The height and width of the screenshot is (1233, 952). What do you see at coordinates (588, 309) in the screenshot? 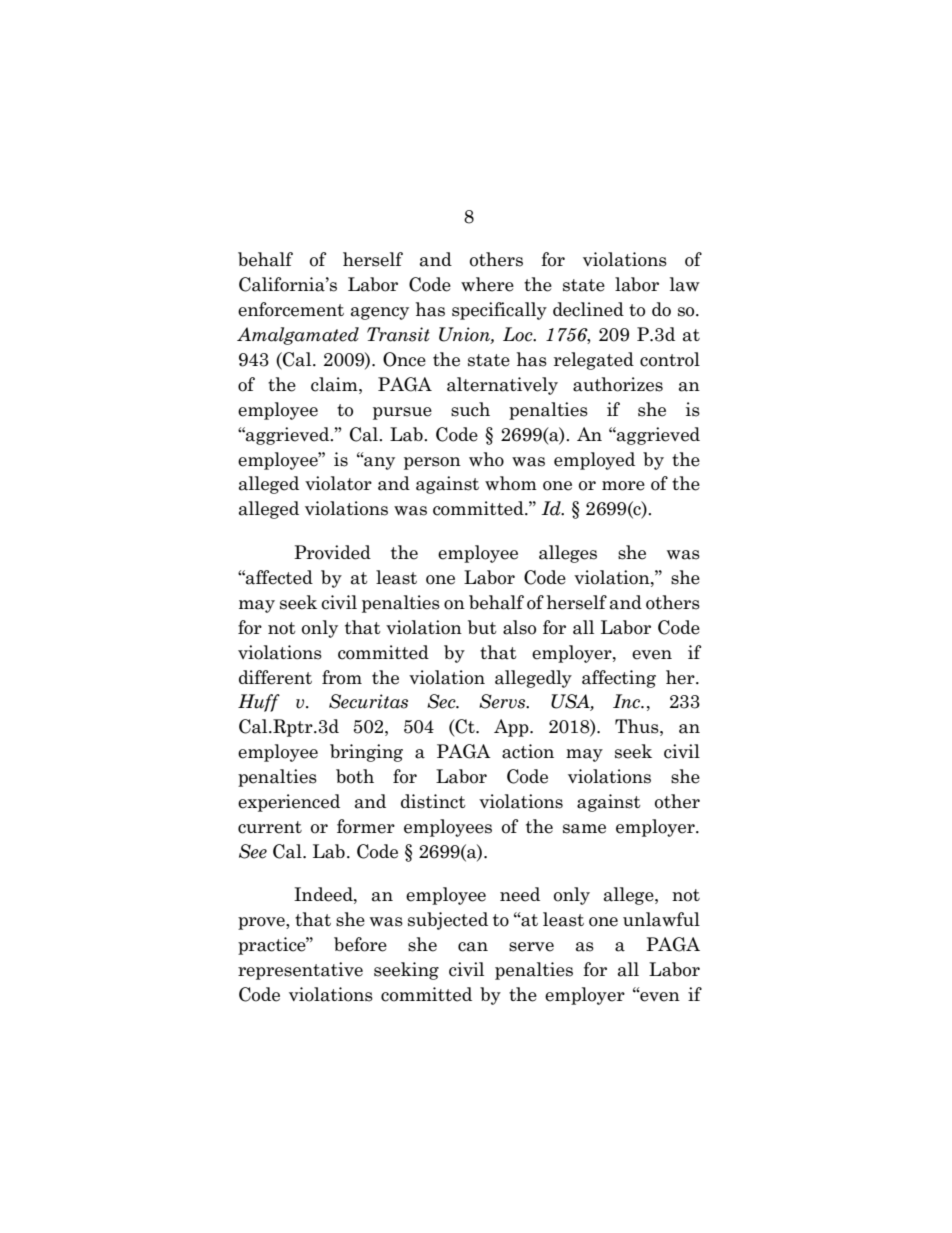
I see `declined` at bounding box center [588, 309].
